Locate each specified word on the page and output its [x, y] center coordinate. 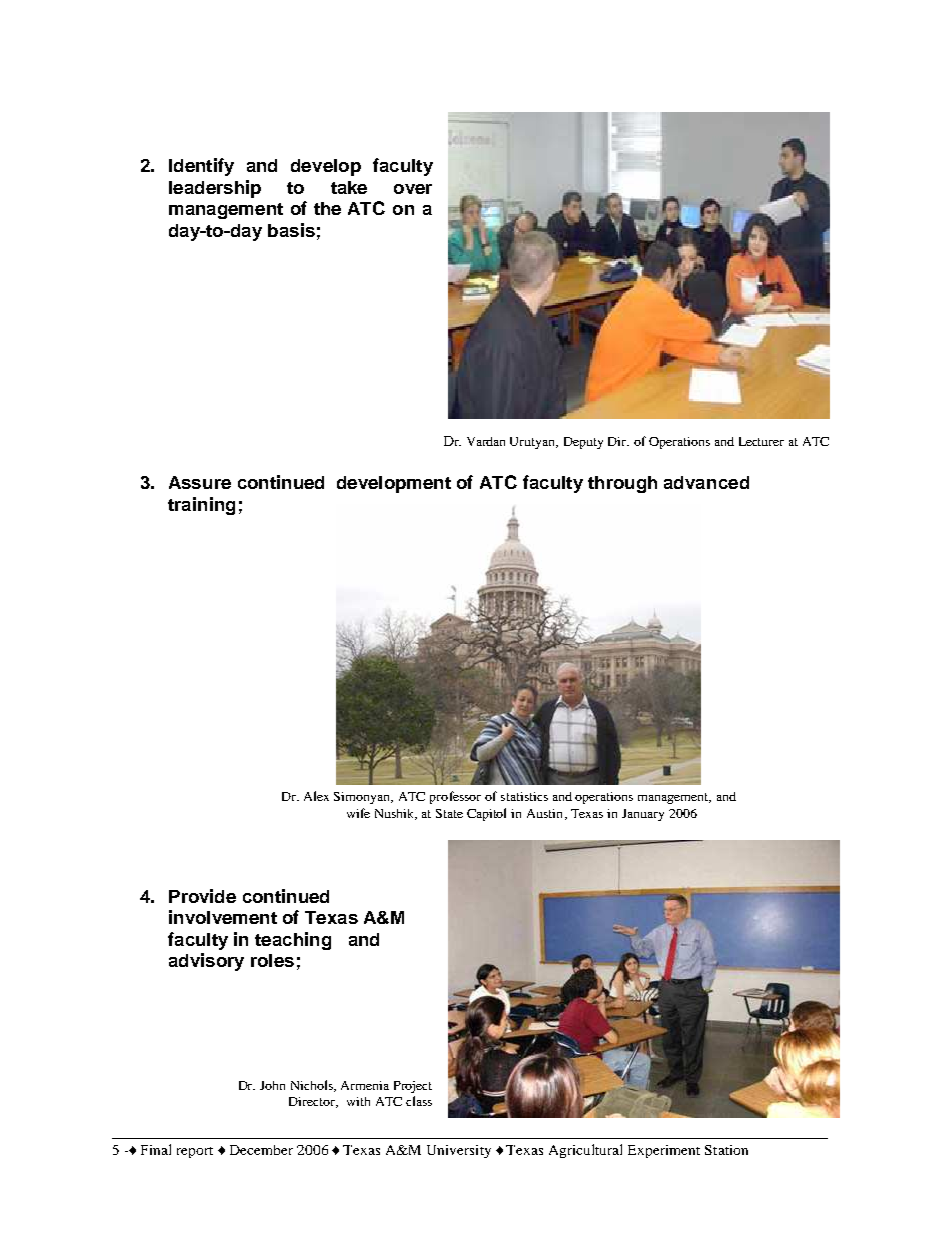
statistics [524, 796]
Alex [316, 796]
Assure [200, 482]
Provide [202, 896]
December [261, 1150]
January [643, 815]
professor [455, 797]
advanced [706, 482]
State [449, 813]
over [413, 189]
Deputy [583, 443]
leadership [215, 189]
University [459, 1151]
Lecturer [761, 441]
